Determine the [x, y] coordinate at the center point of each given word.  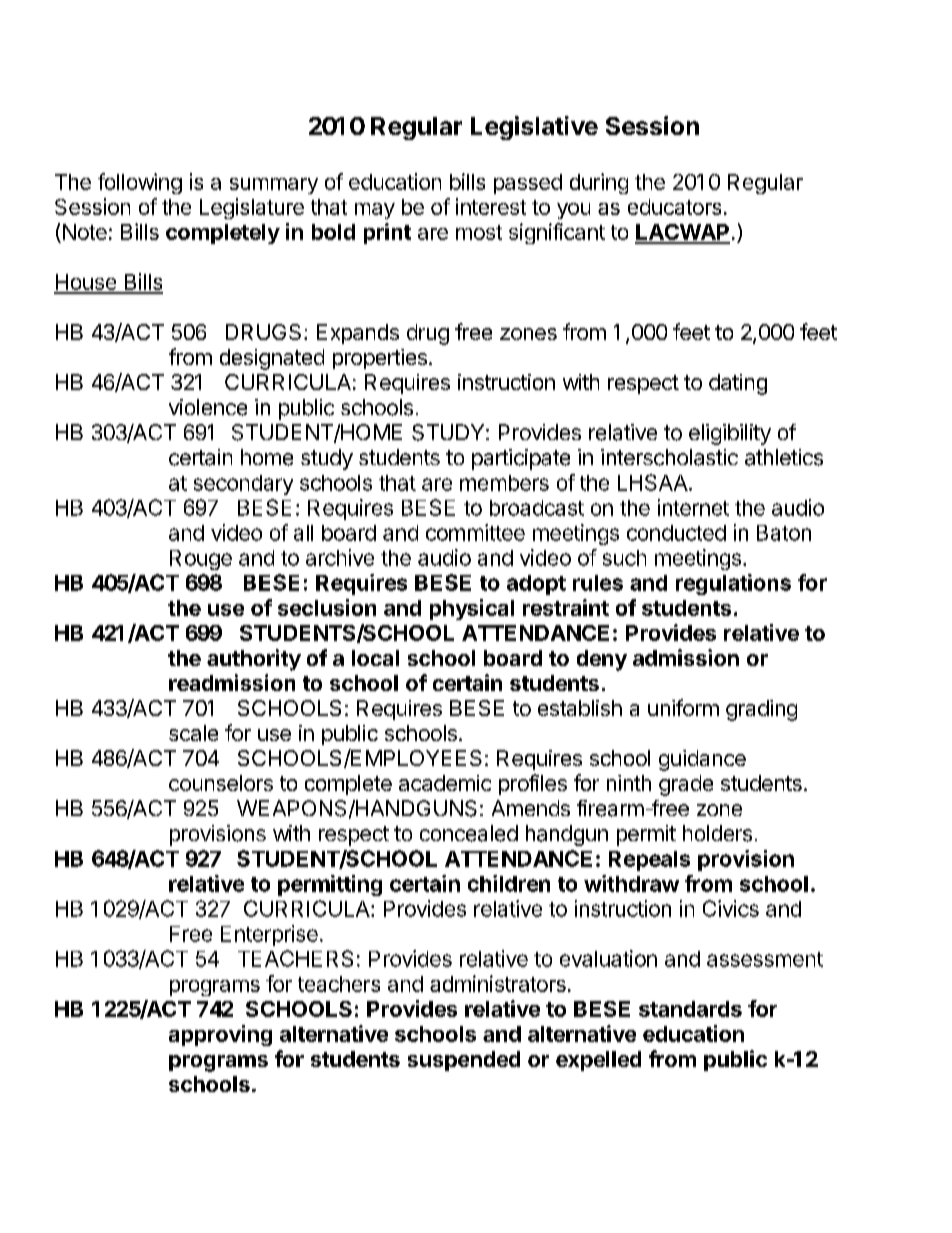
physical [472, 609]
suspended [464, 1061]
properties [380, 359]
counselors [221, 783]
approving [220, 1035]
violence [208, 407]
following [140, 183]
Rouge [201, 560]
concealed [469, 833]
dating [738, 384]
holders [717, 833]
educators [674, 207]
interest [491, 206]
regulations [733, 584]
